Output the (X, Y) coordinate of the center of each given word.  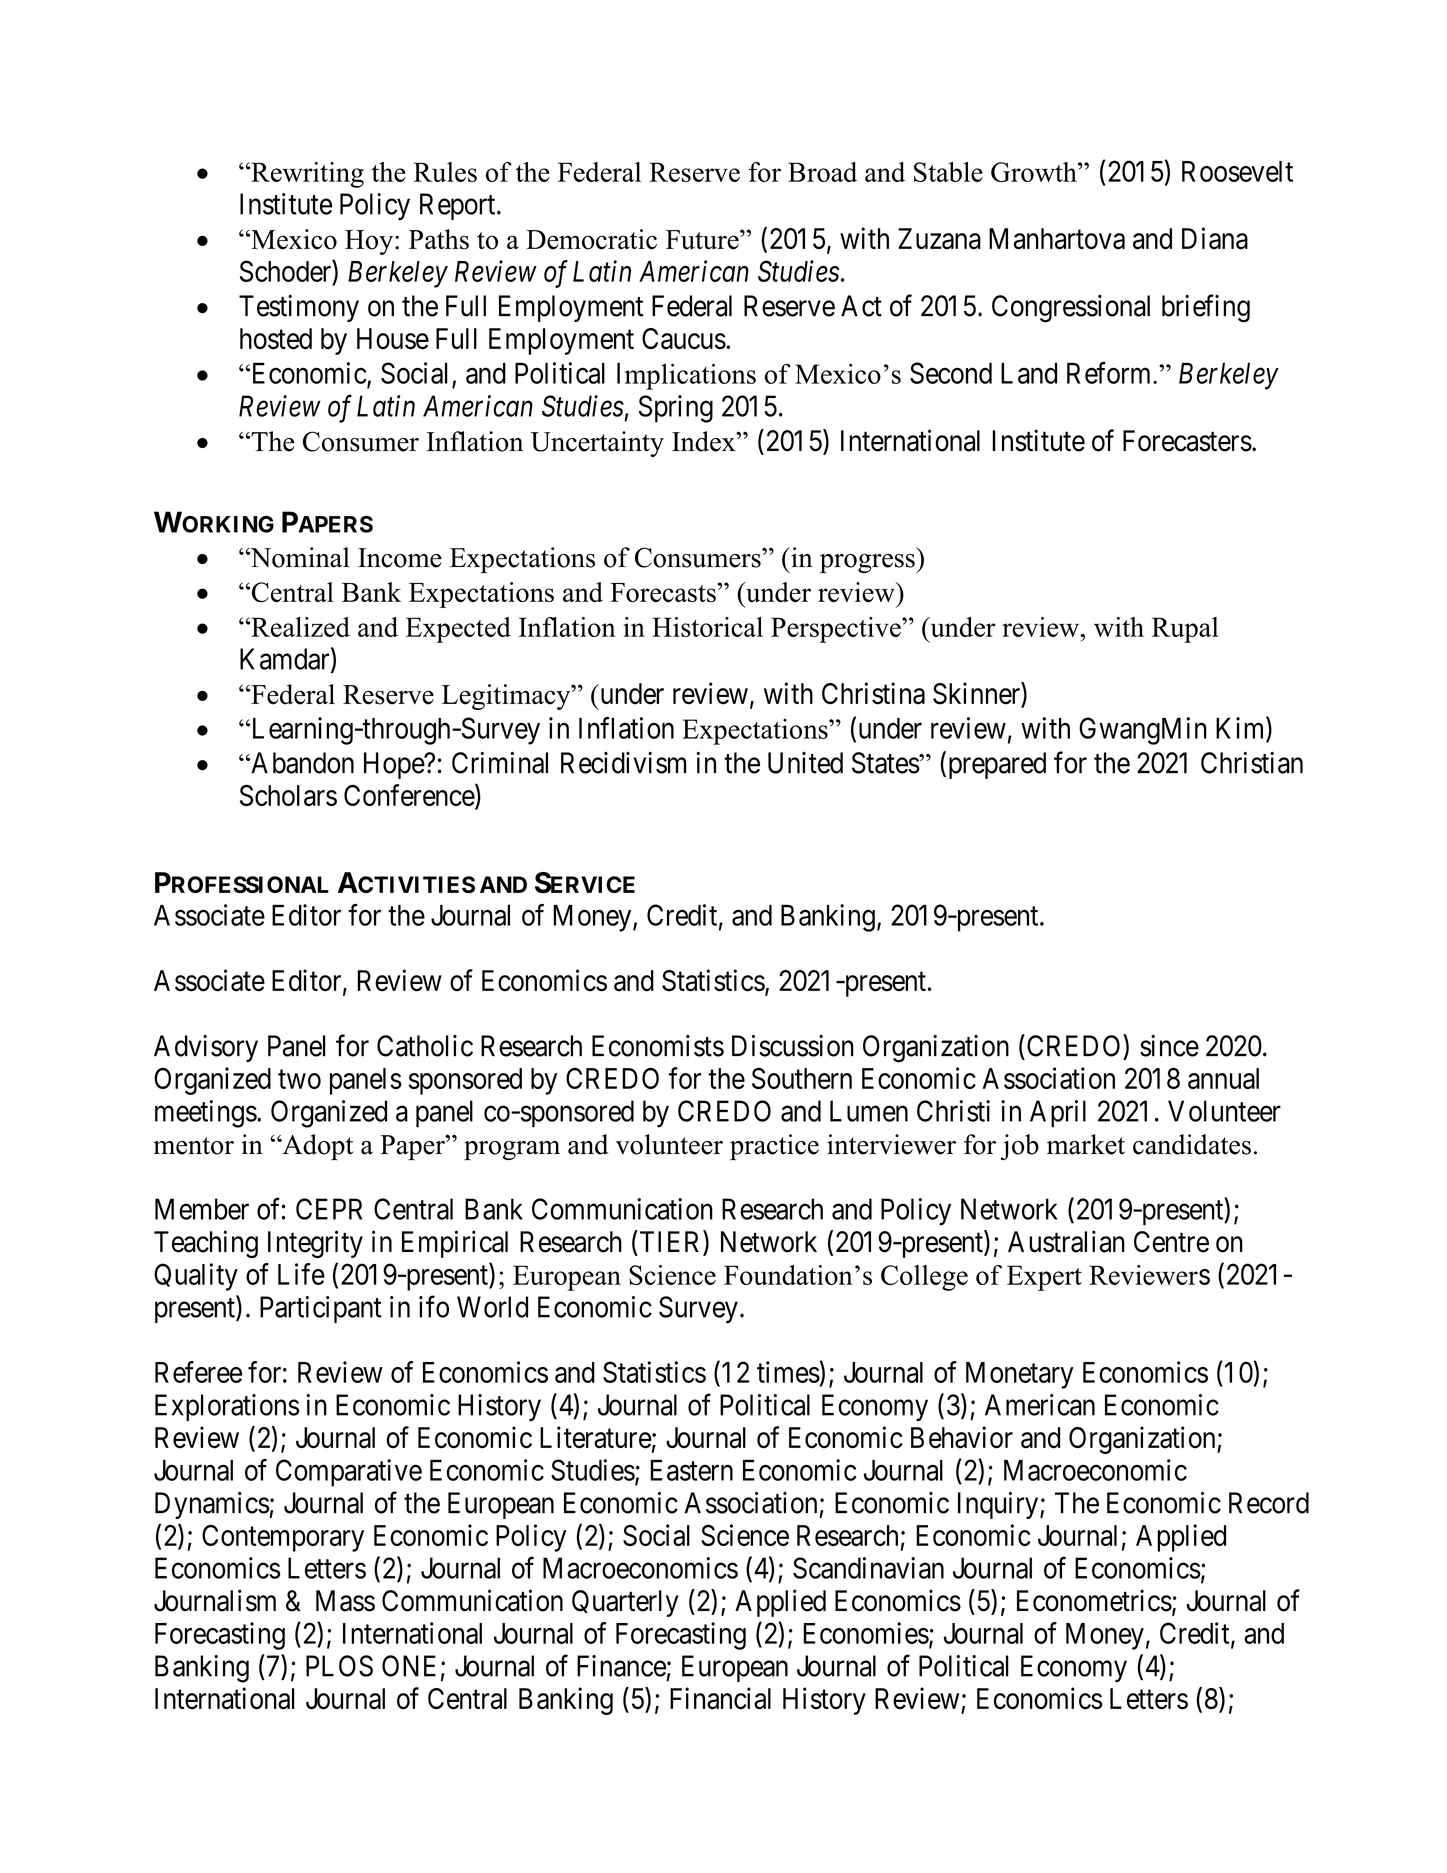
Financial (720, 1698)
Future (703, 240)
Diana (1215, 238)
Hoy (370, 242)
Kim (1241, 729)
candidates (1192, 1144)
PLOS (339, 1666)
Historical (707, 627)
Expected (458, 630)
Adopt (316, 1147)
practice (774, 1147)
